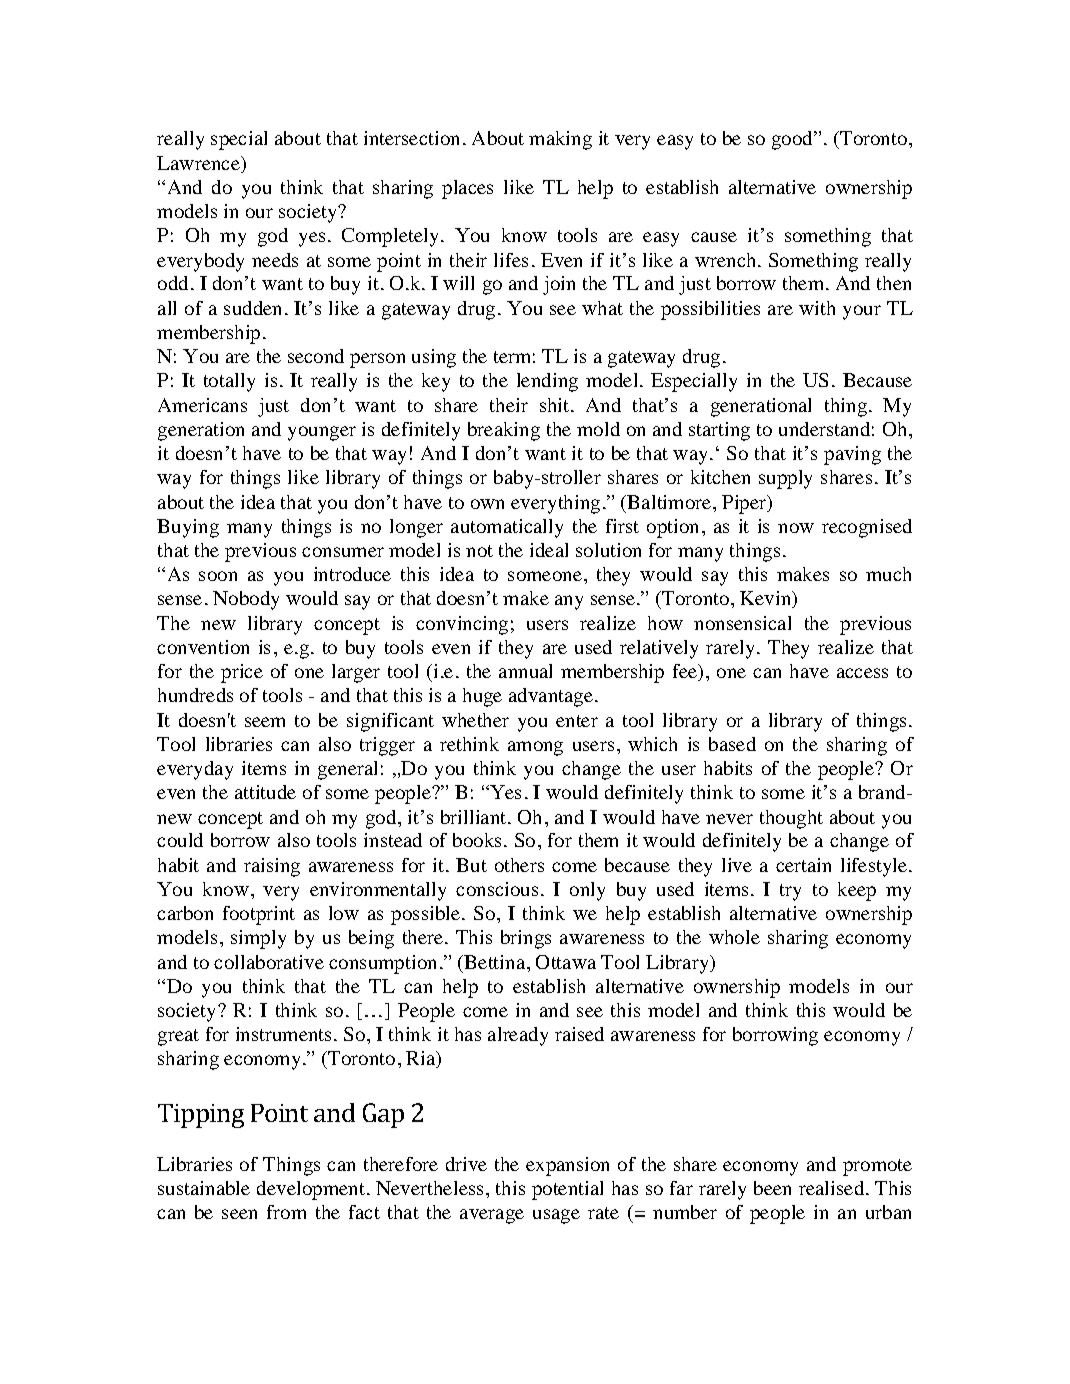 The width and height of the image is (1070, 1384). Describe the element at coordinates (862, 673) in the image. I see `access` at that location.
